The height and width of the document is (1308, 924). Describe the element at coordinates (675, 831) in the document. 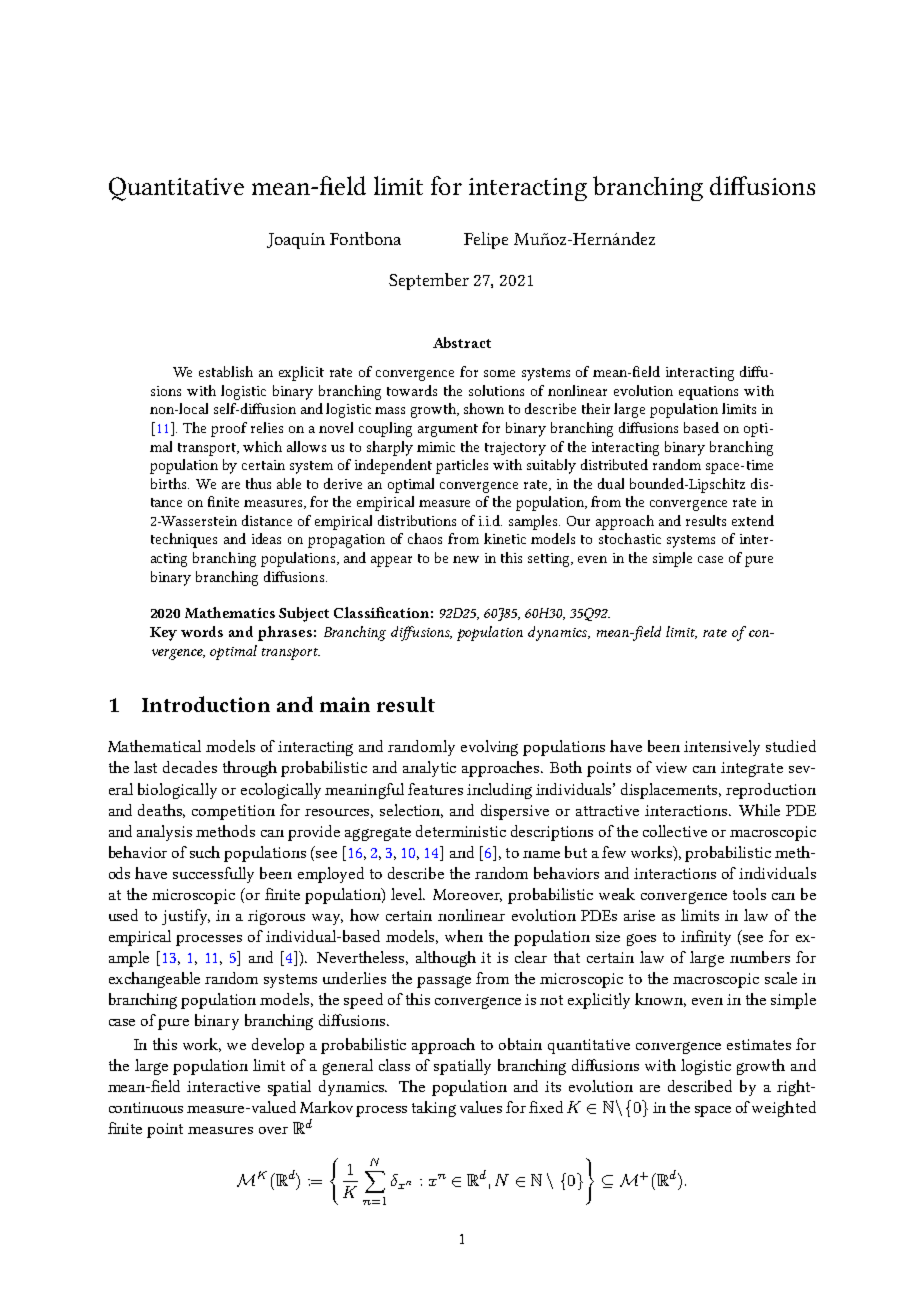

I see `collective` at that location.
